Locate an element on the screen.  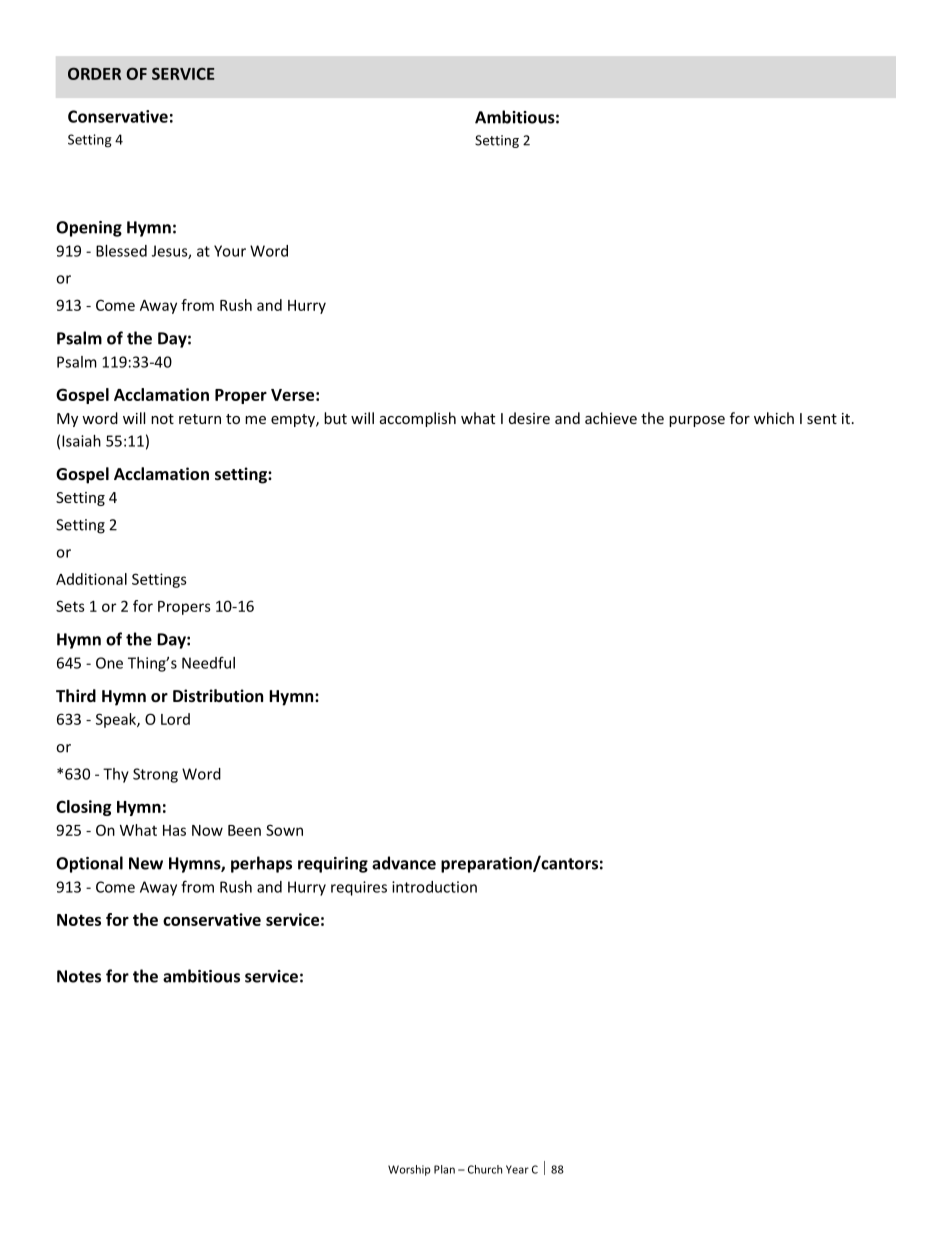
ORDER is located at coordinates (94, 73).
